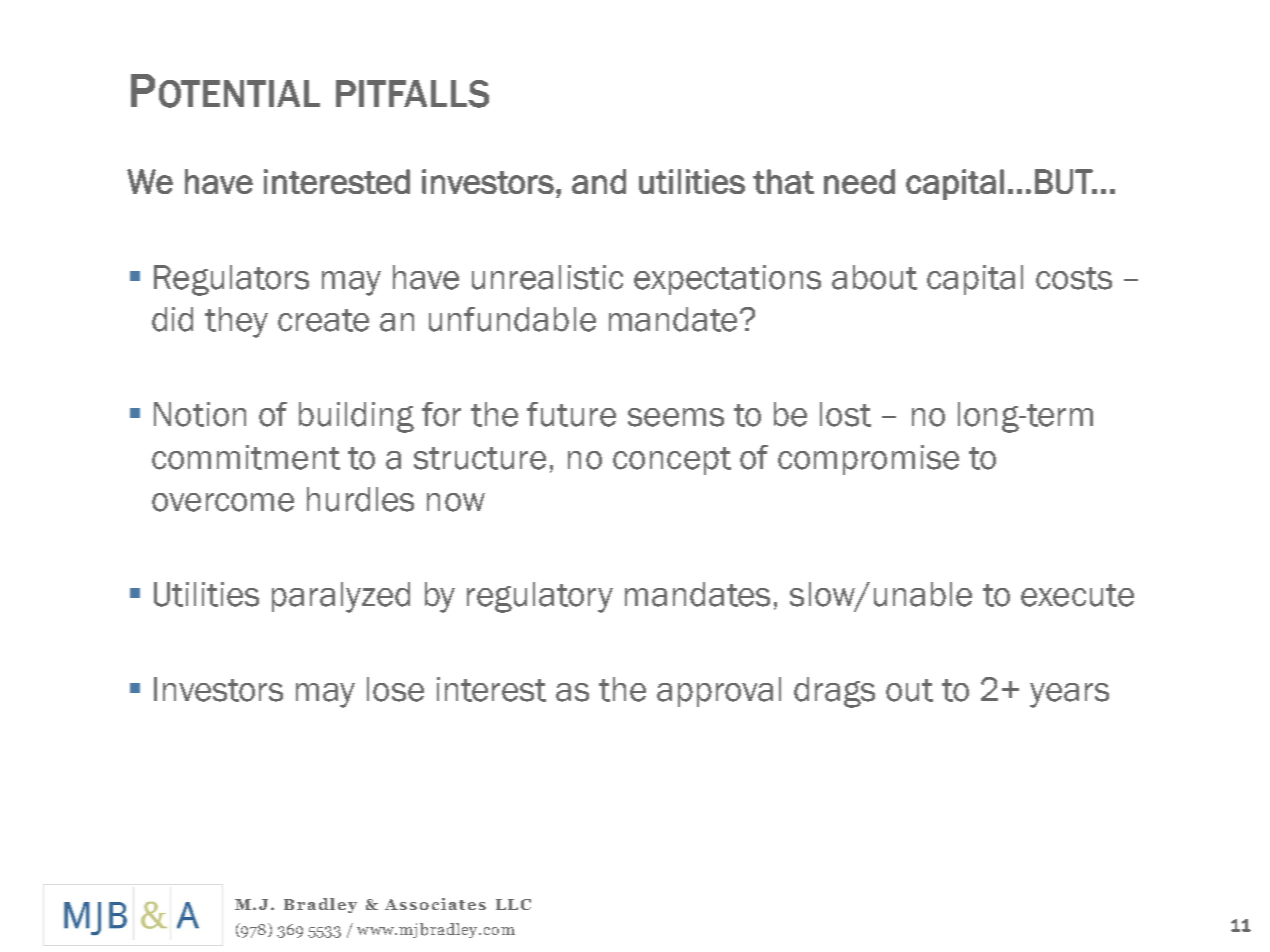  I want to click on approval, so click(719, 692).
